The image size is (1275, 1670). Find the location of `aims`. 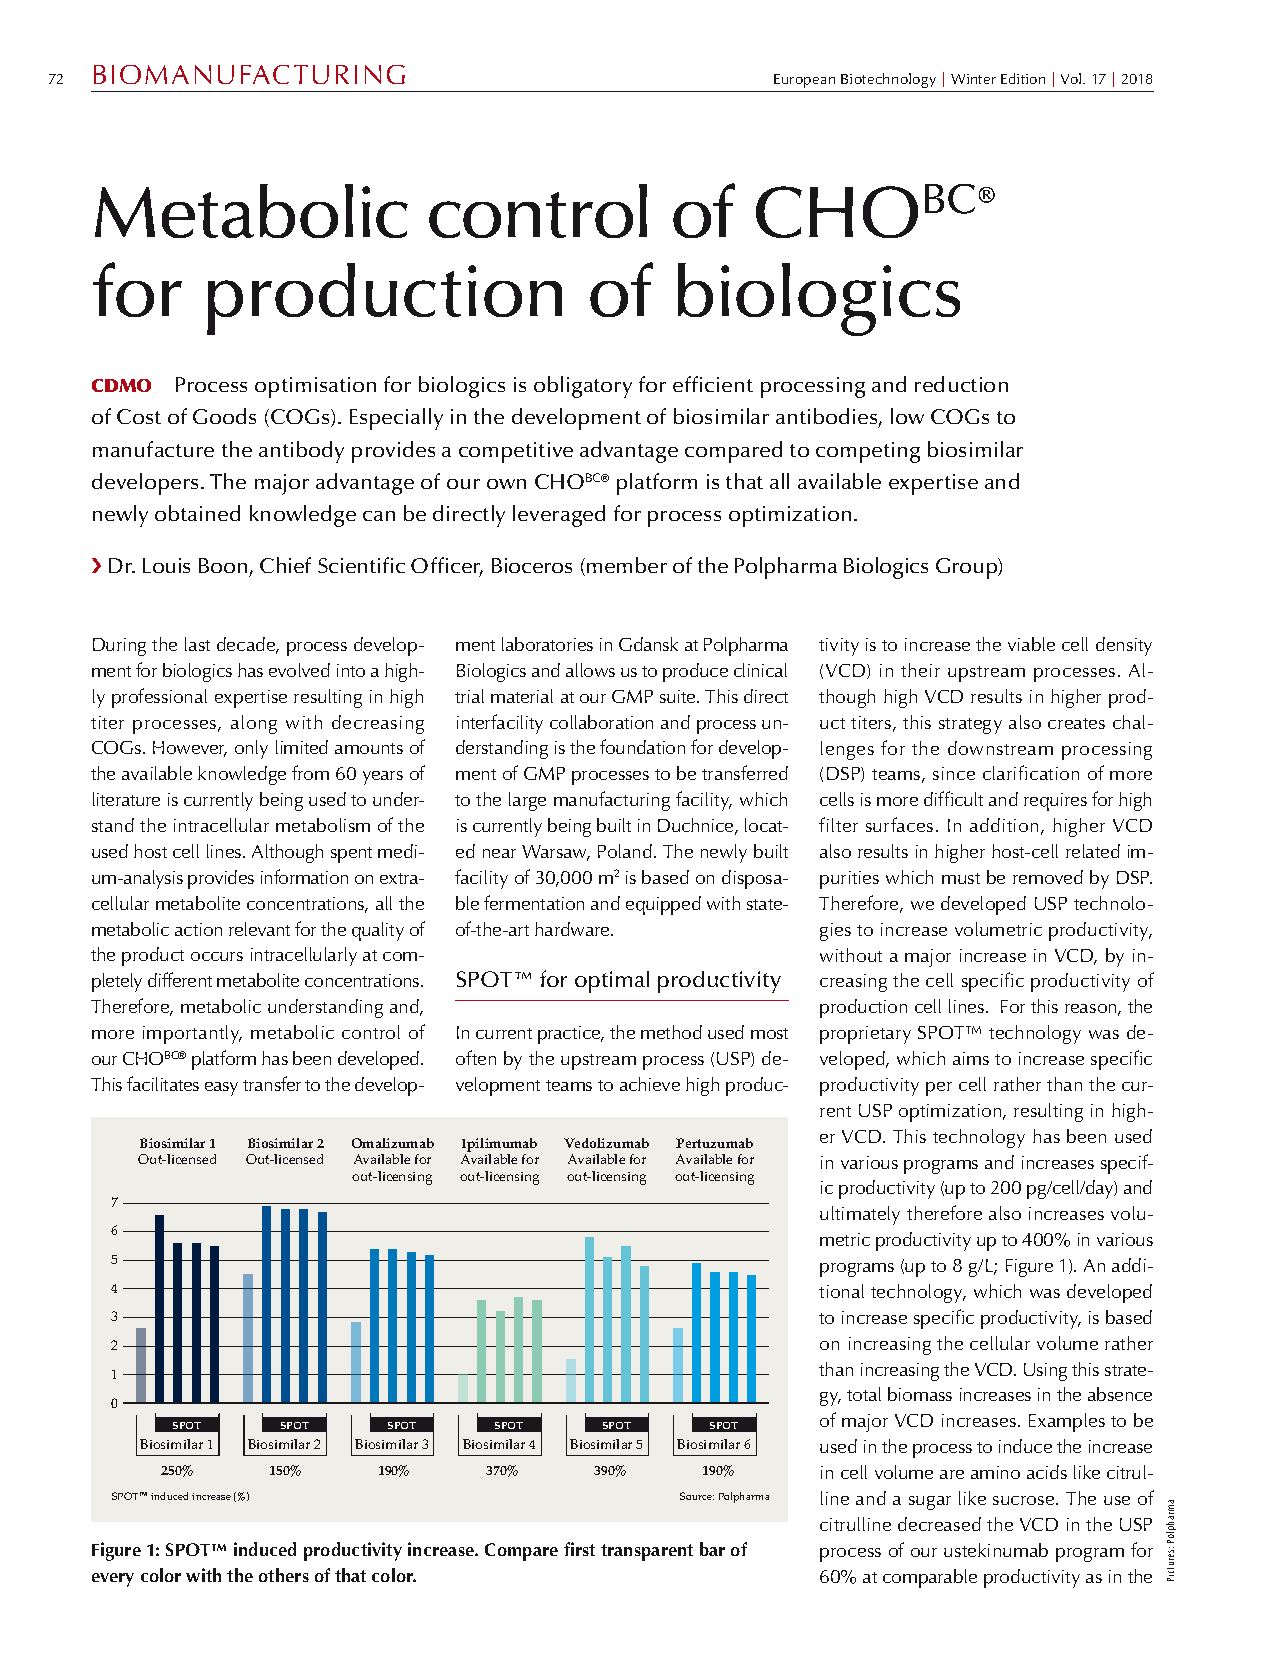

aims is located at coordinates (971, 1058).
